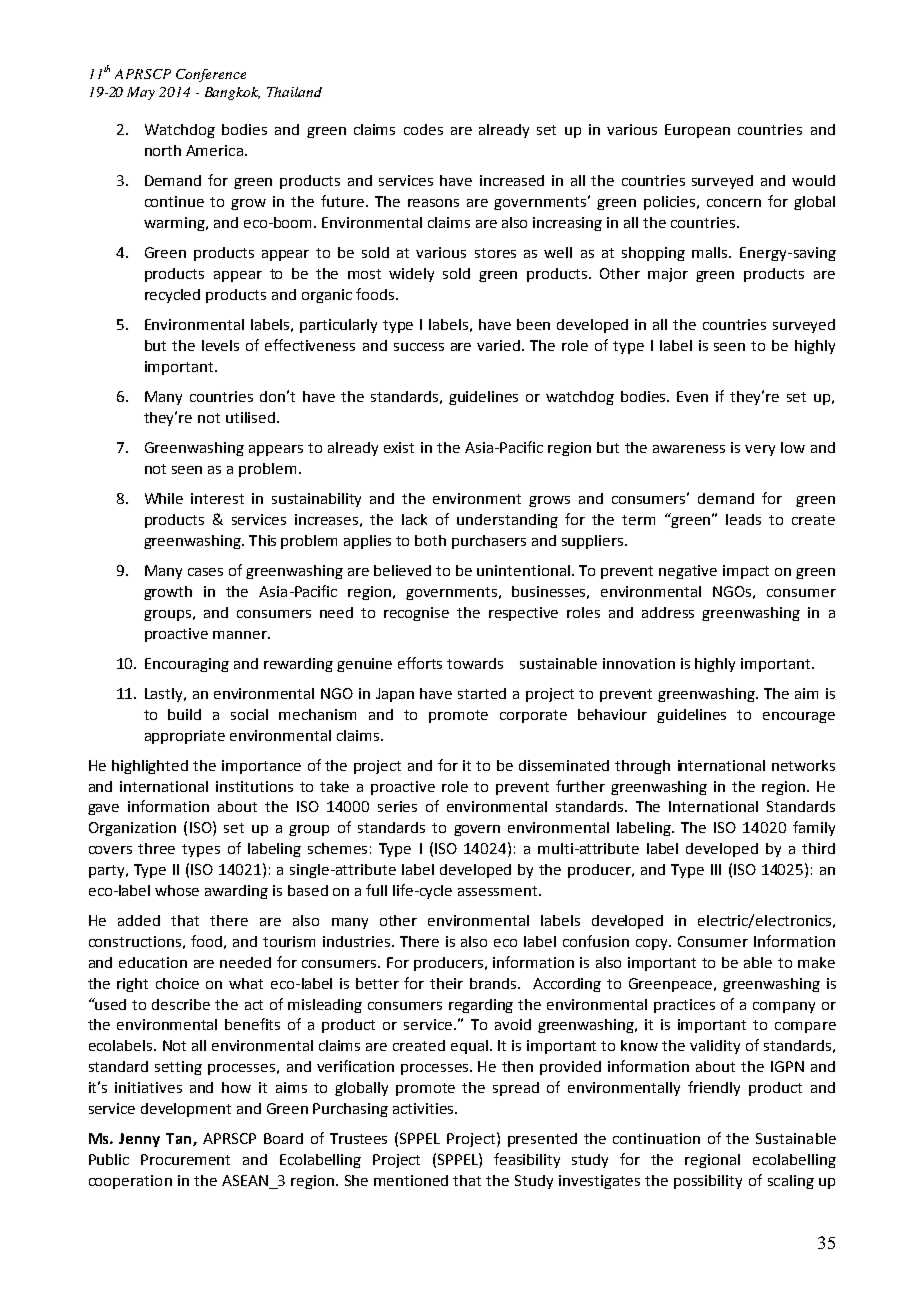 The width and height of the page is (924, 1308). Describe the element at coordinates (668, 612) in the page. I see `address` at that location.
